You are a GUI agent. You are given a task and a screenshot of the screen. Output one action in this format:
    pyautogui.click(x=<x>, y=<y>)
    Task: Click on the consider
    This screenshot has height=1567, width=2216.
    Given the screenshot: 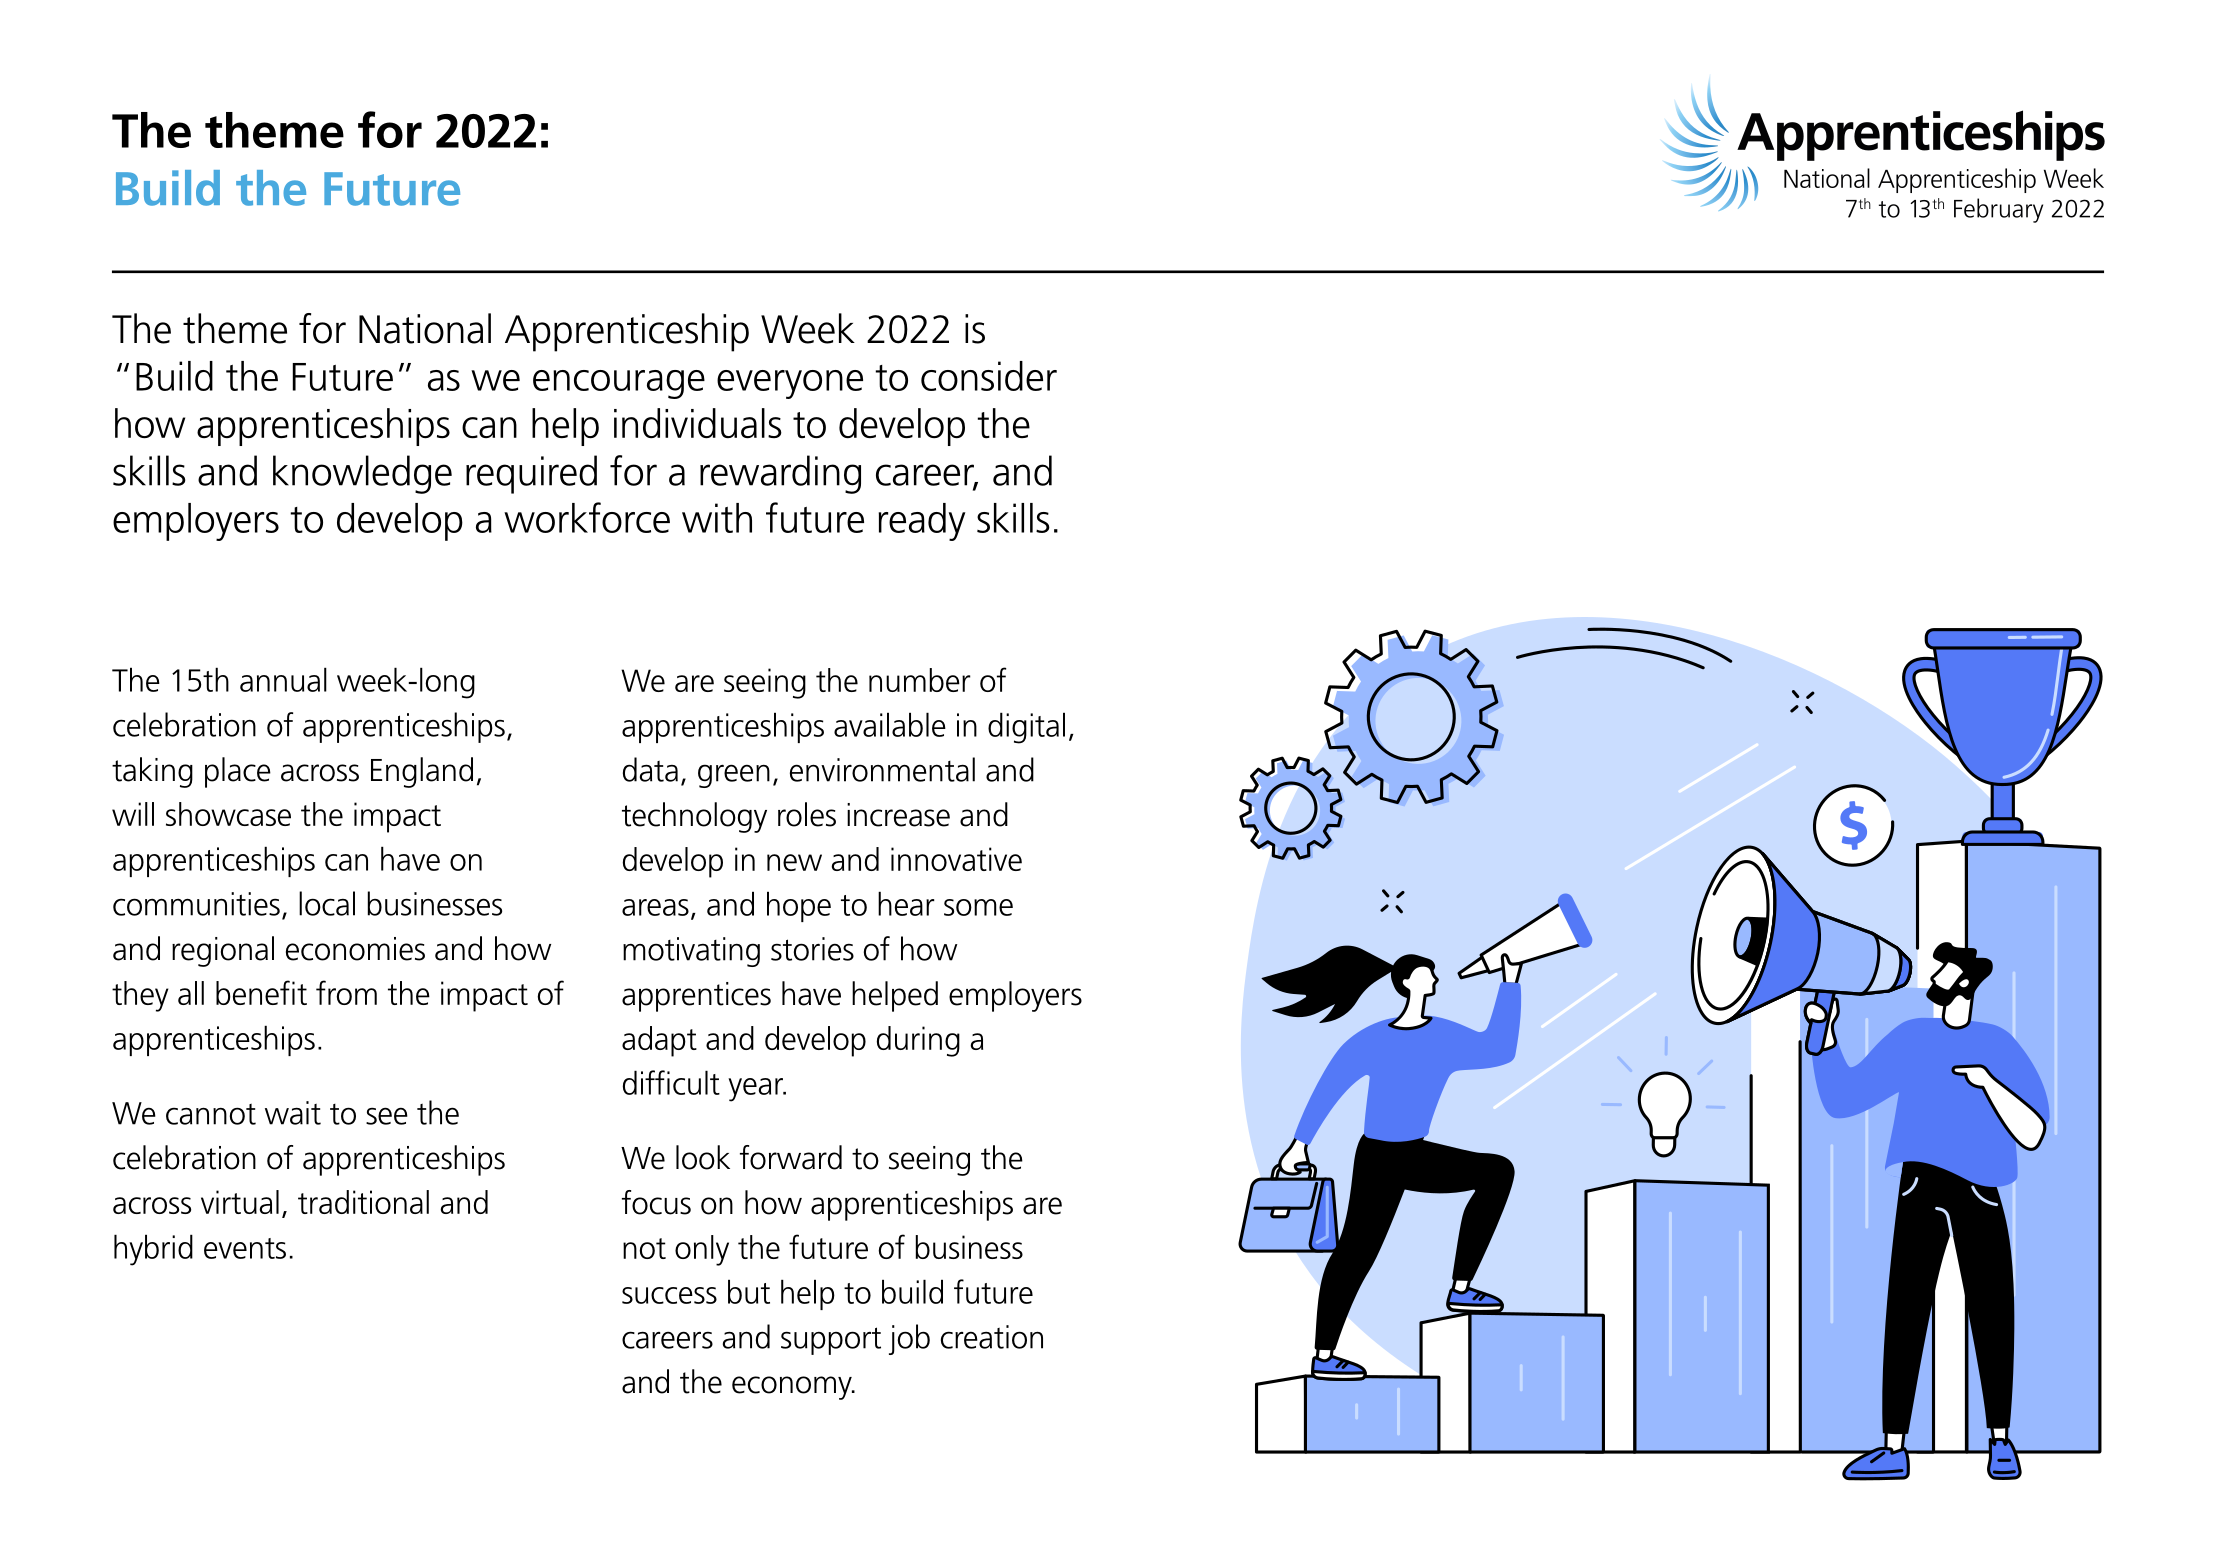 What is the action you would take?
    pyautogui.click(x=989, y=376)
